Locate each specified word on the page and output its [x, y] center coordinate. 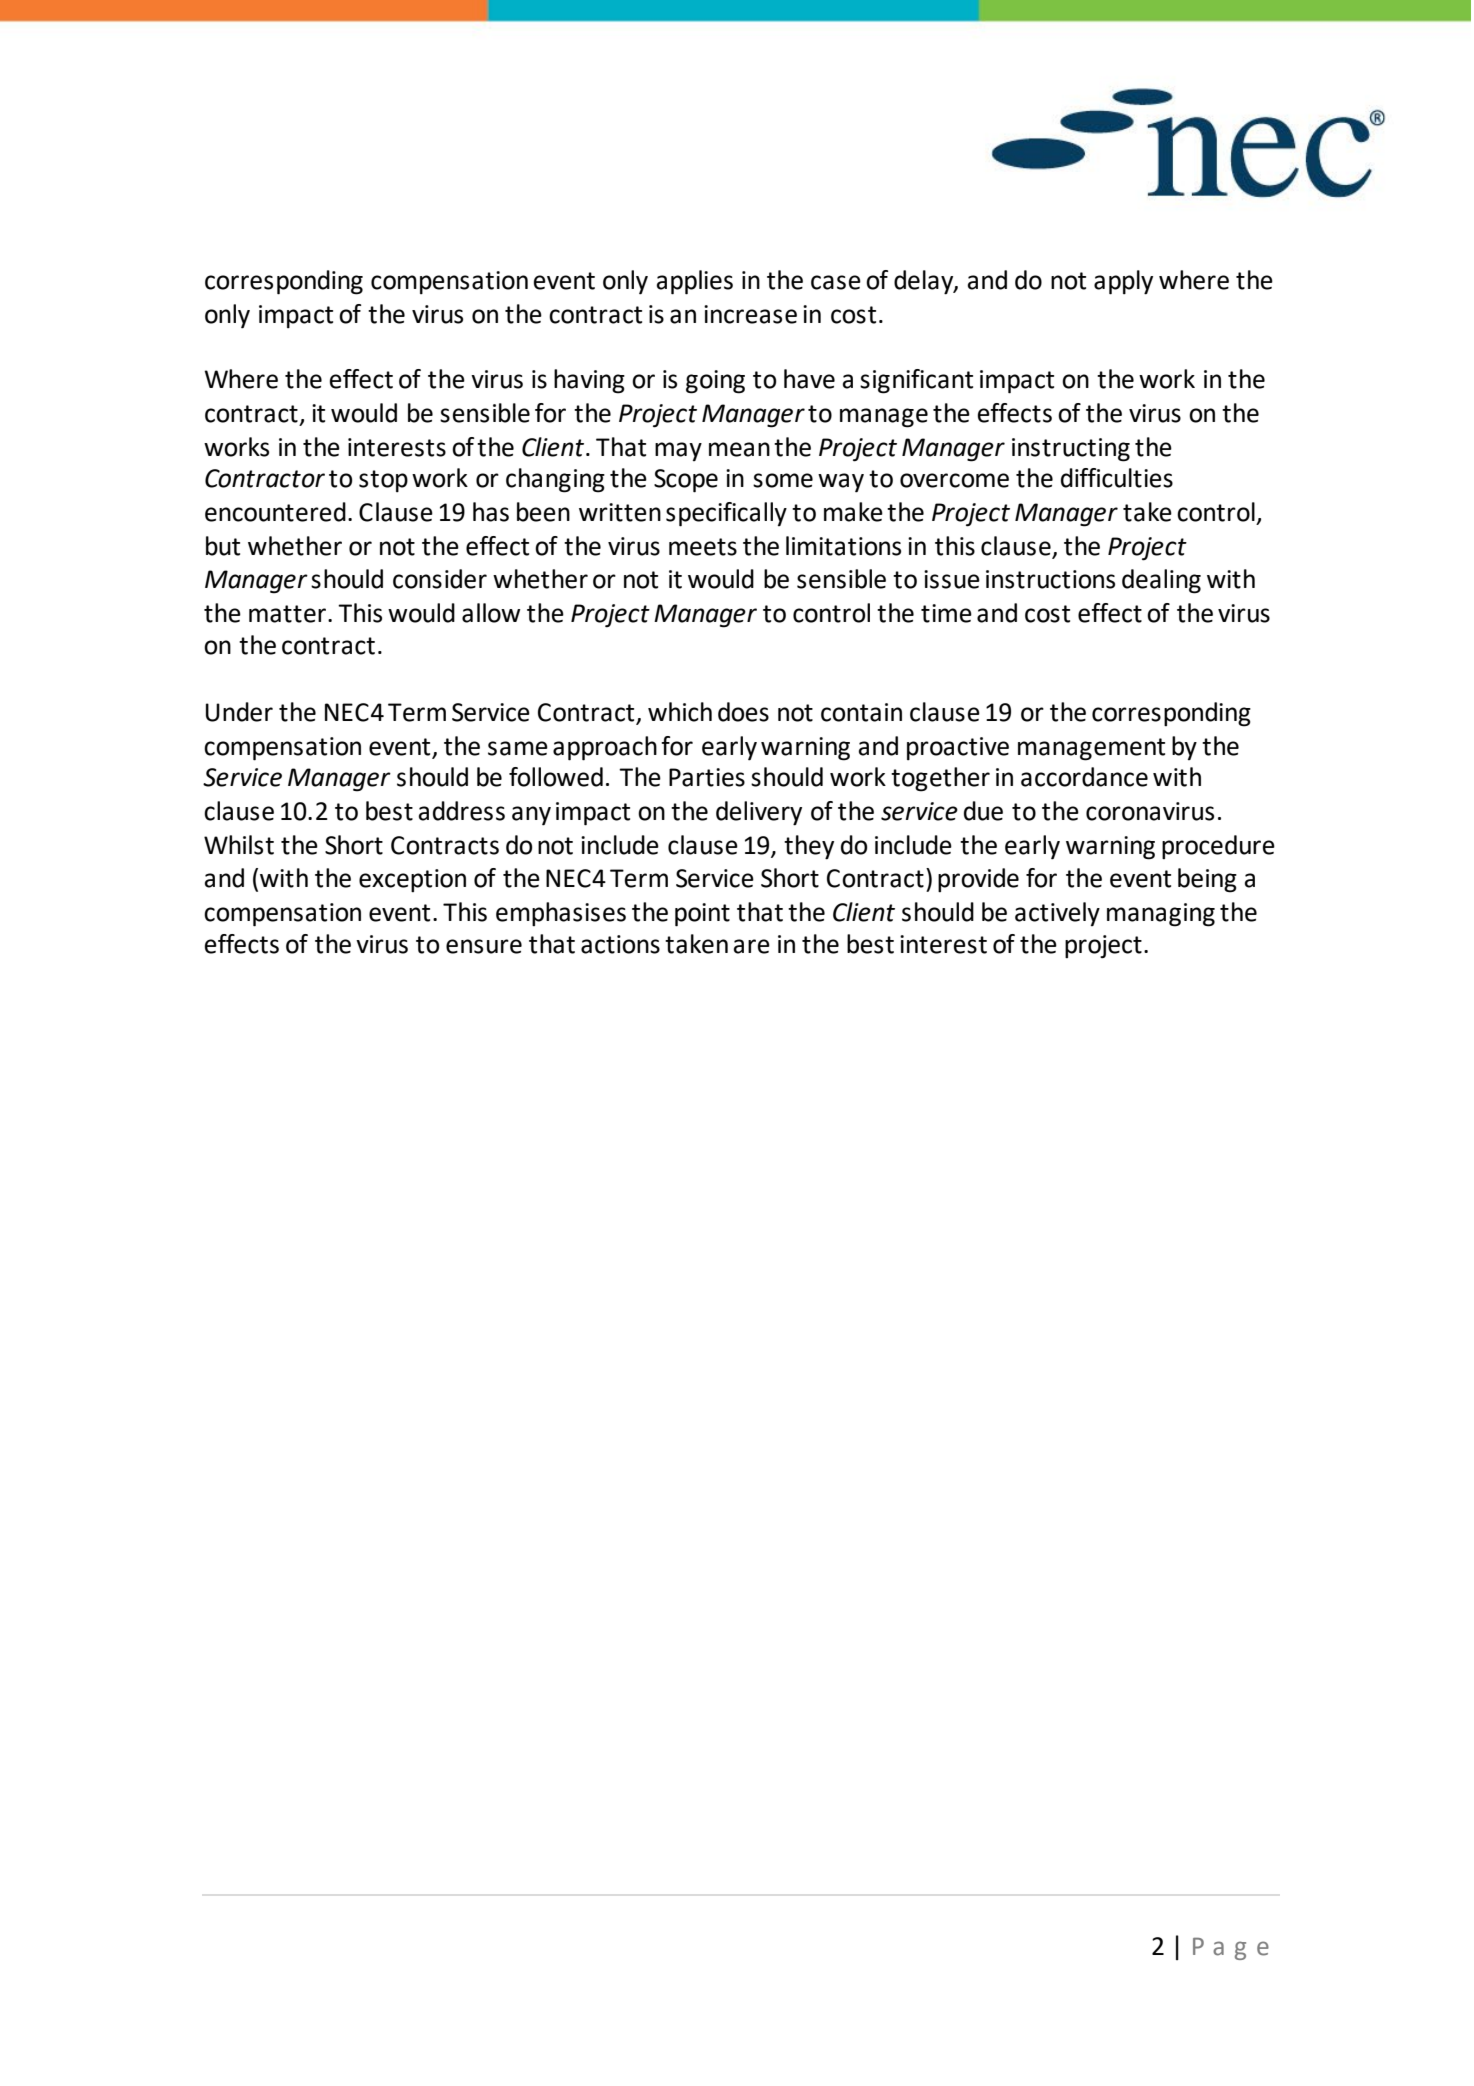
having [589, 381]
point [702, 915]
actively [1057, 914]
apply [1123, 282]
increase [750, 314]
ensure [484, 946]
